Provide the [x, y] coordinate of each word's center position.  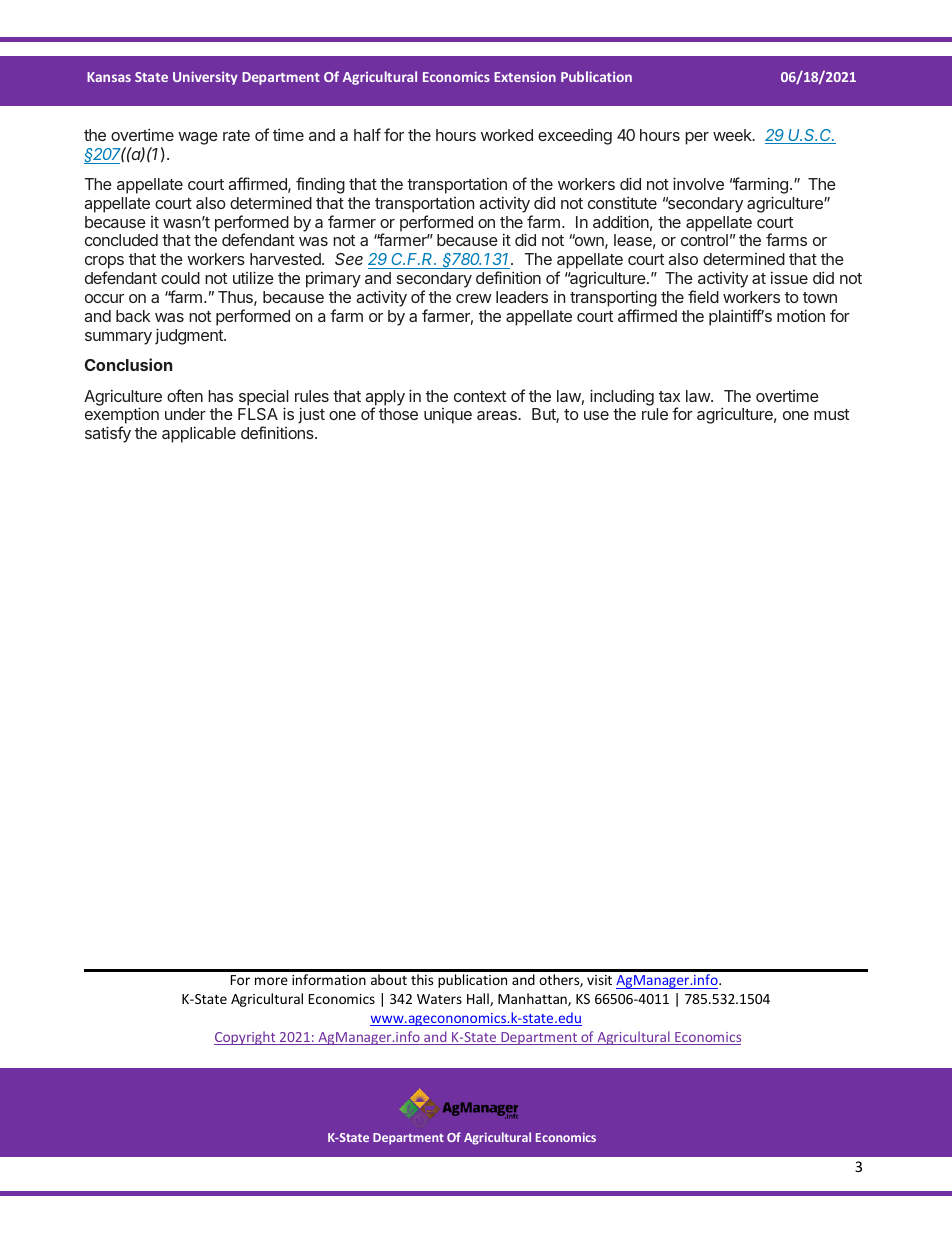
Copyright [246, 1038]
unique [448, 416]
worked [507, 135]
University [205, 78]
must [831, 414]
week [733, 135]
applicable [199, 434]
